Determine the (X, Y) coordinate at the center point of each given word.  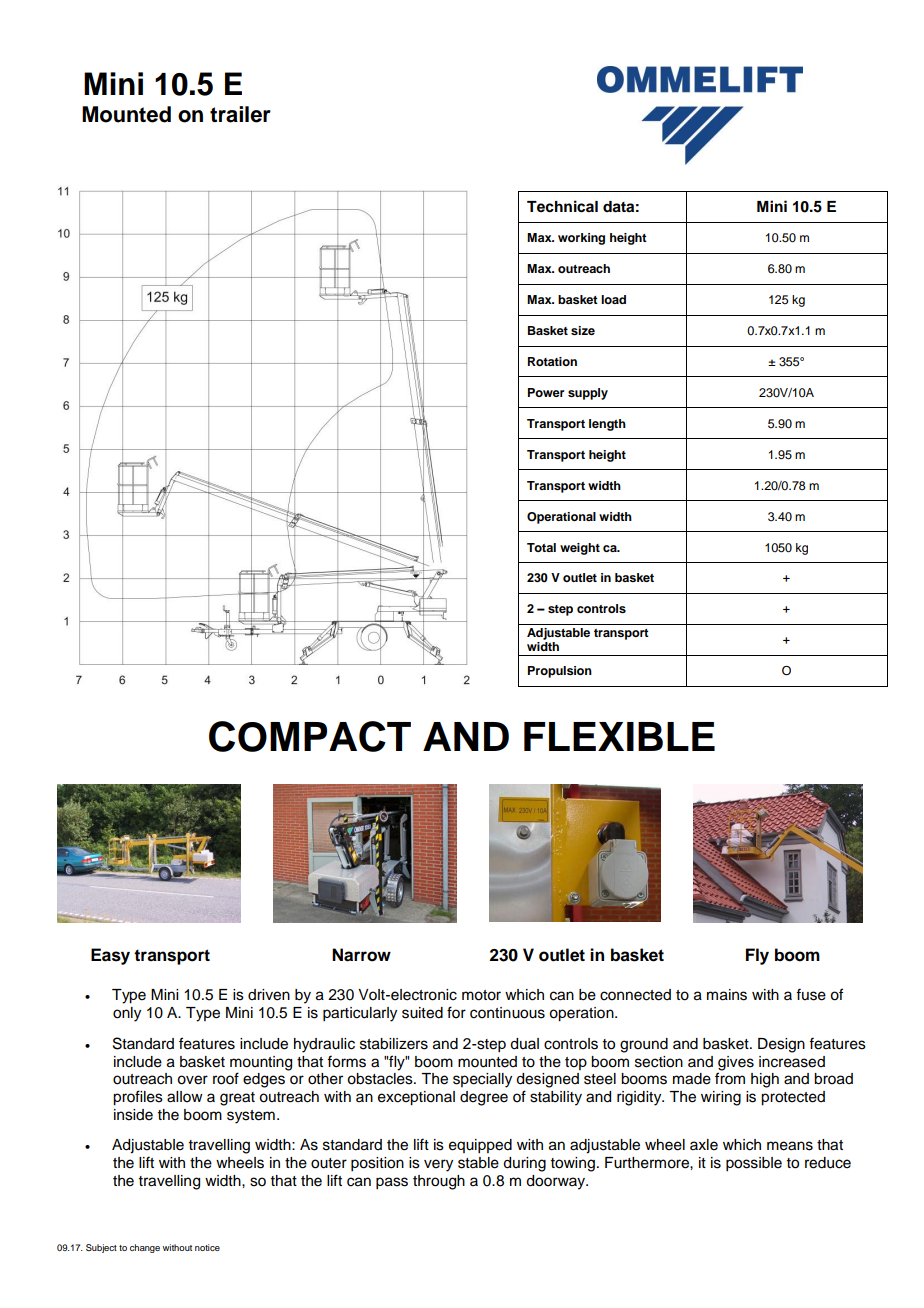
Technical (562, 206)
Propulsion (560, 672)
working (581, 239)
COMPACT (310, 736)
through (439, 1182)
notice (207, 1247)
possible (754, 1164)
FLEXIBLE (619, 736)
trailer (240, 114)
